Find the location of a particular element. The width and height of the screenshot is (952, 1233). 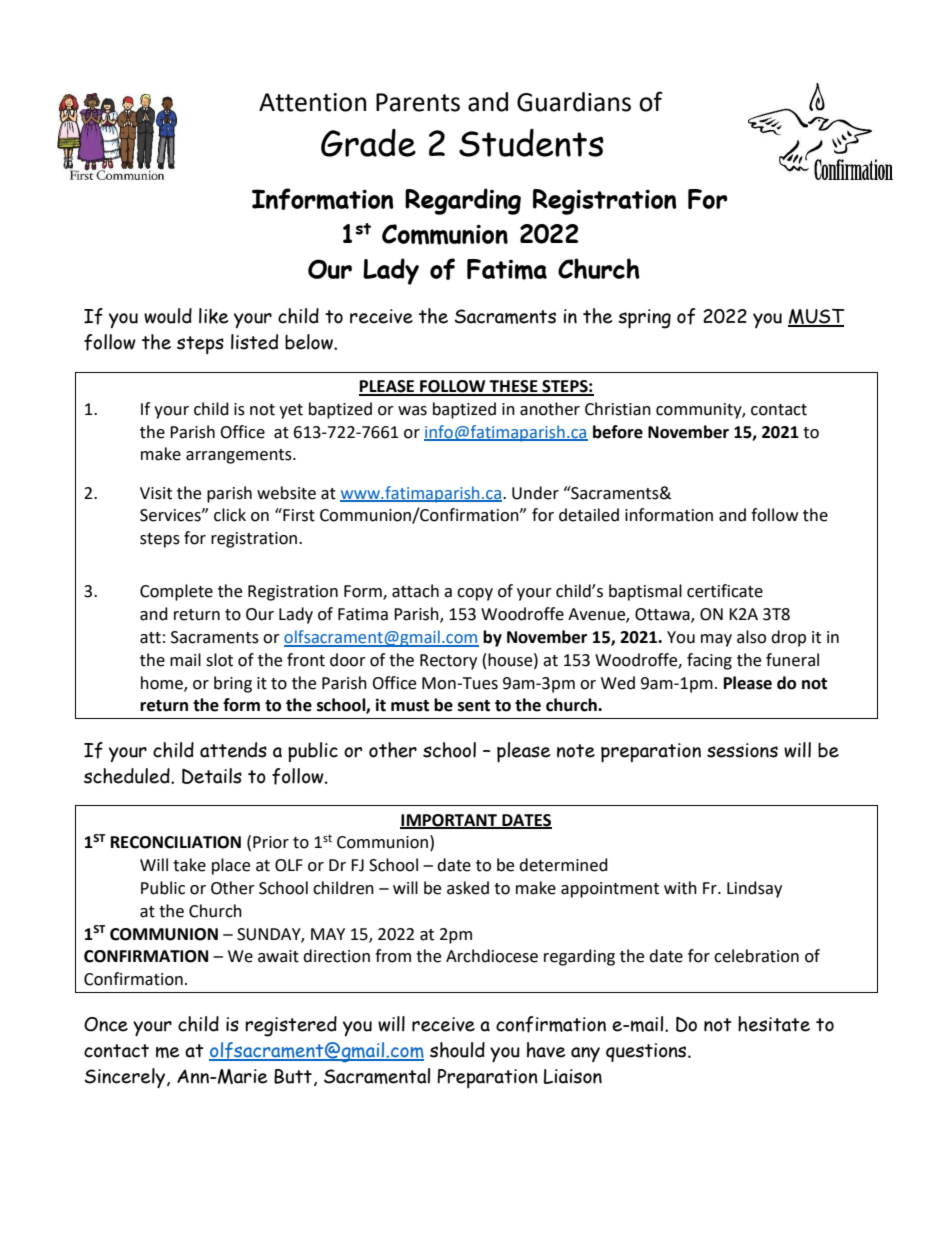

sessions is located at coordinates (742, 750).
